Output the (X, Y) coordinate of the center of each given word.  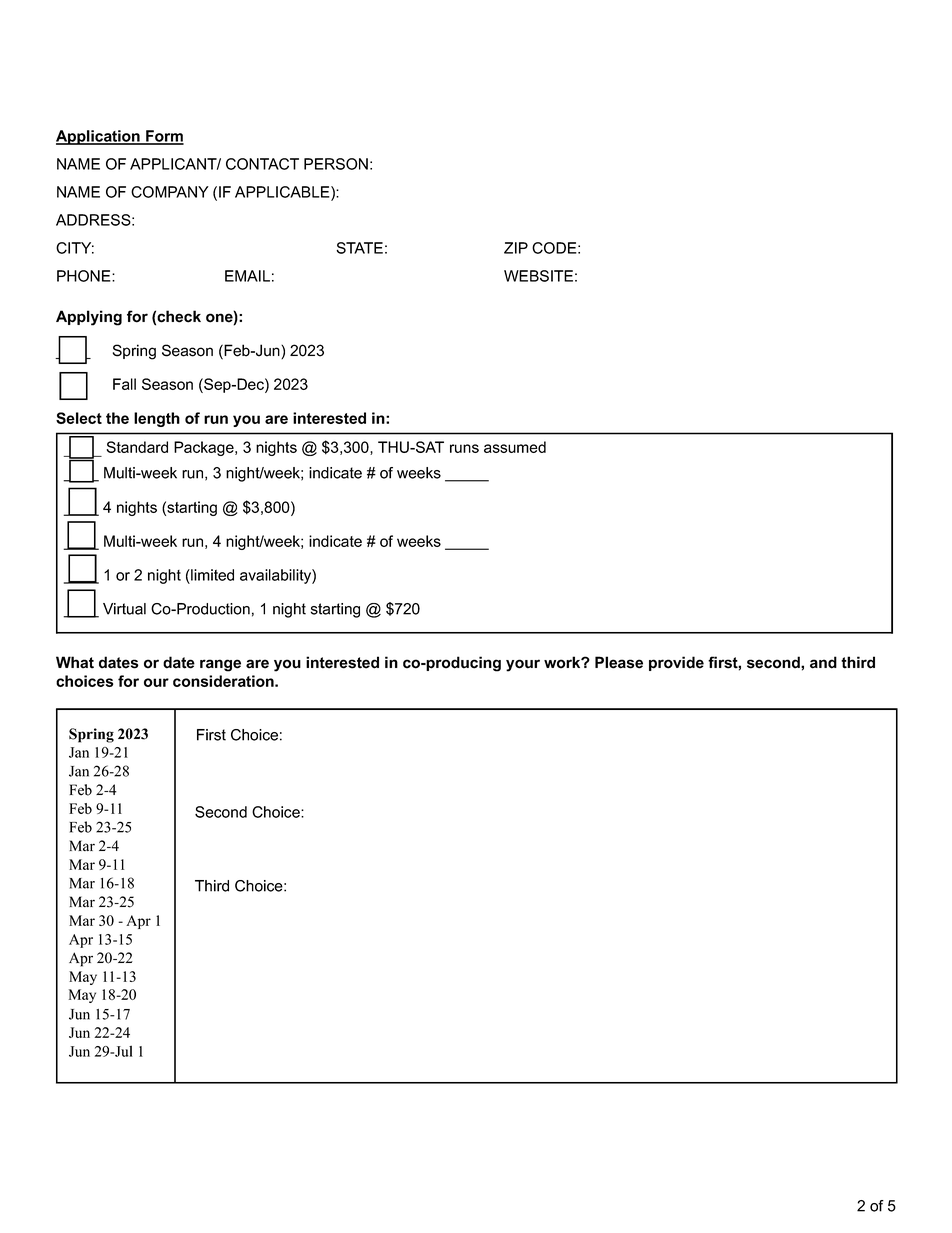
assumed (515, 447)
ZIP (516, 248)
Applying (89, 318)
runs (464, 448)
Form (164, 137)
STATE (359, 248)
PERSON (336, 164)
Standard (137, 447)
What (75, 662)
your (523, 665)
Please (619, 662)
